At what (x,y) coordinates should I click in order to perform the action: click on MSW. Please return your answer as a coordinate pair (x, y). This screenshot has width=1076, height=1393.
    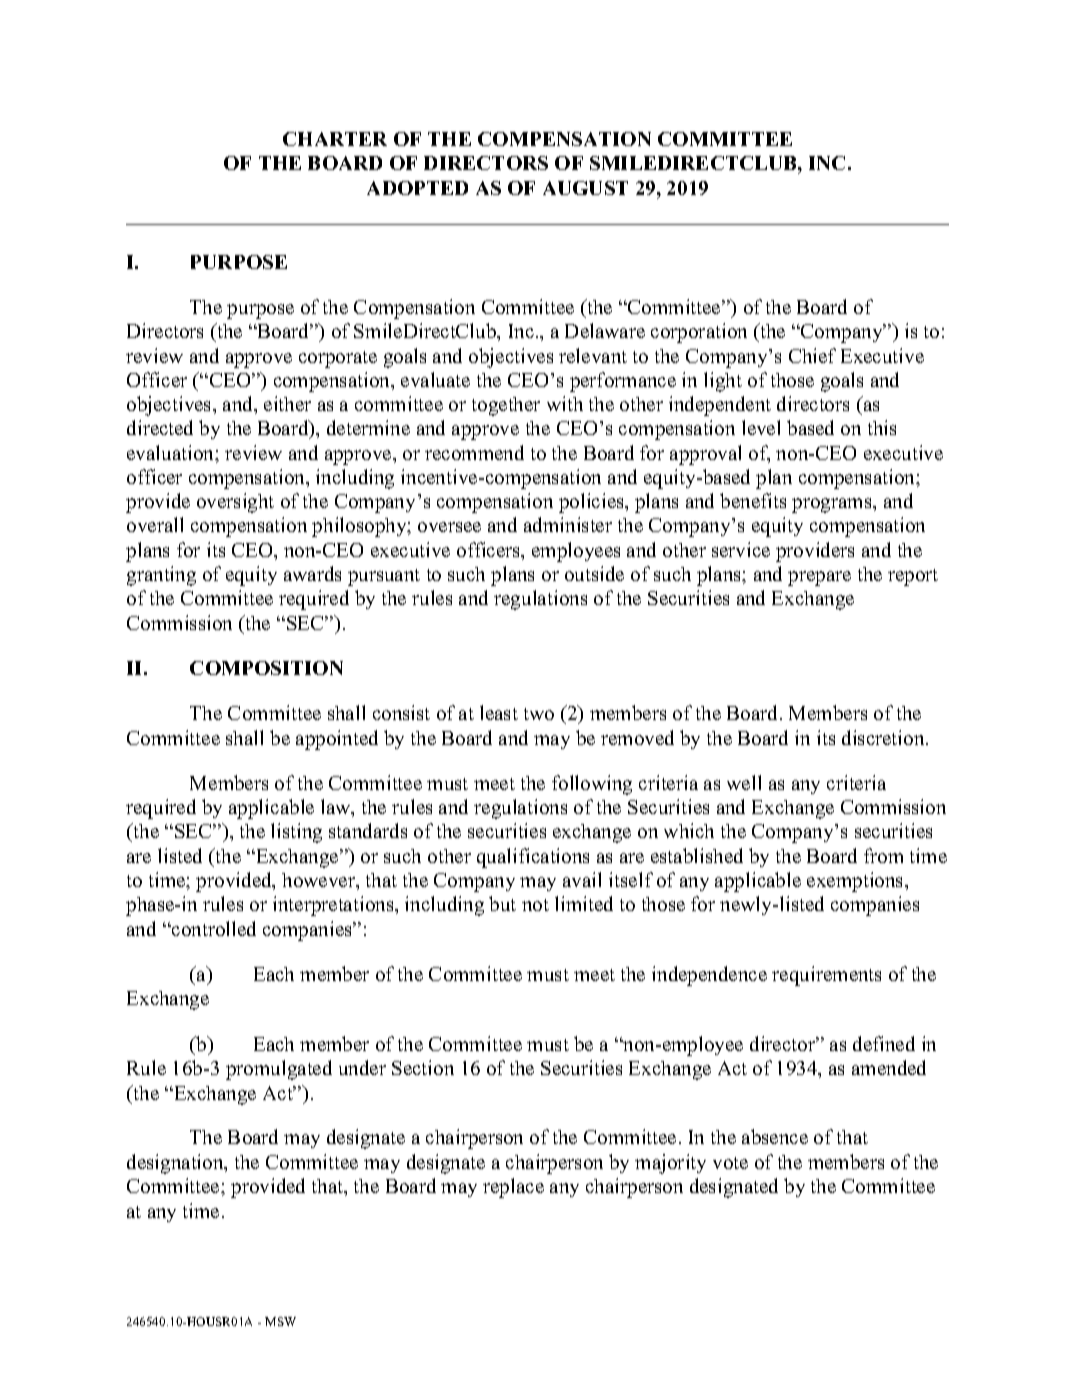
    Looking at the image, I should click on (280, 1321).
